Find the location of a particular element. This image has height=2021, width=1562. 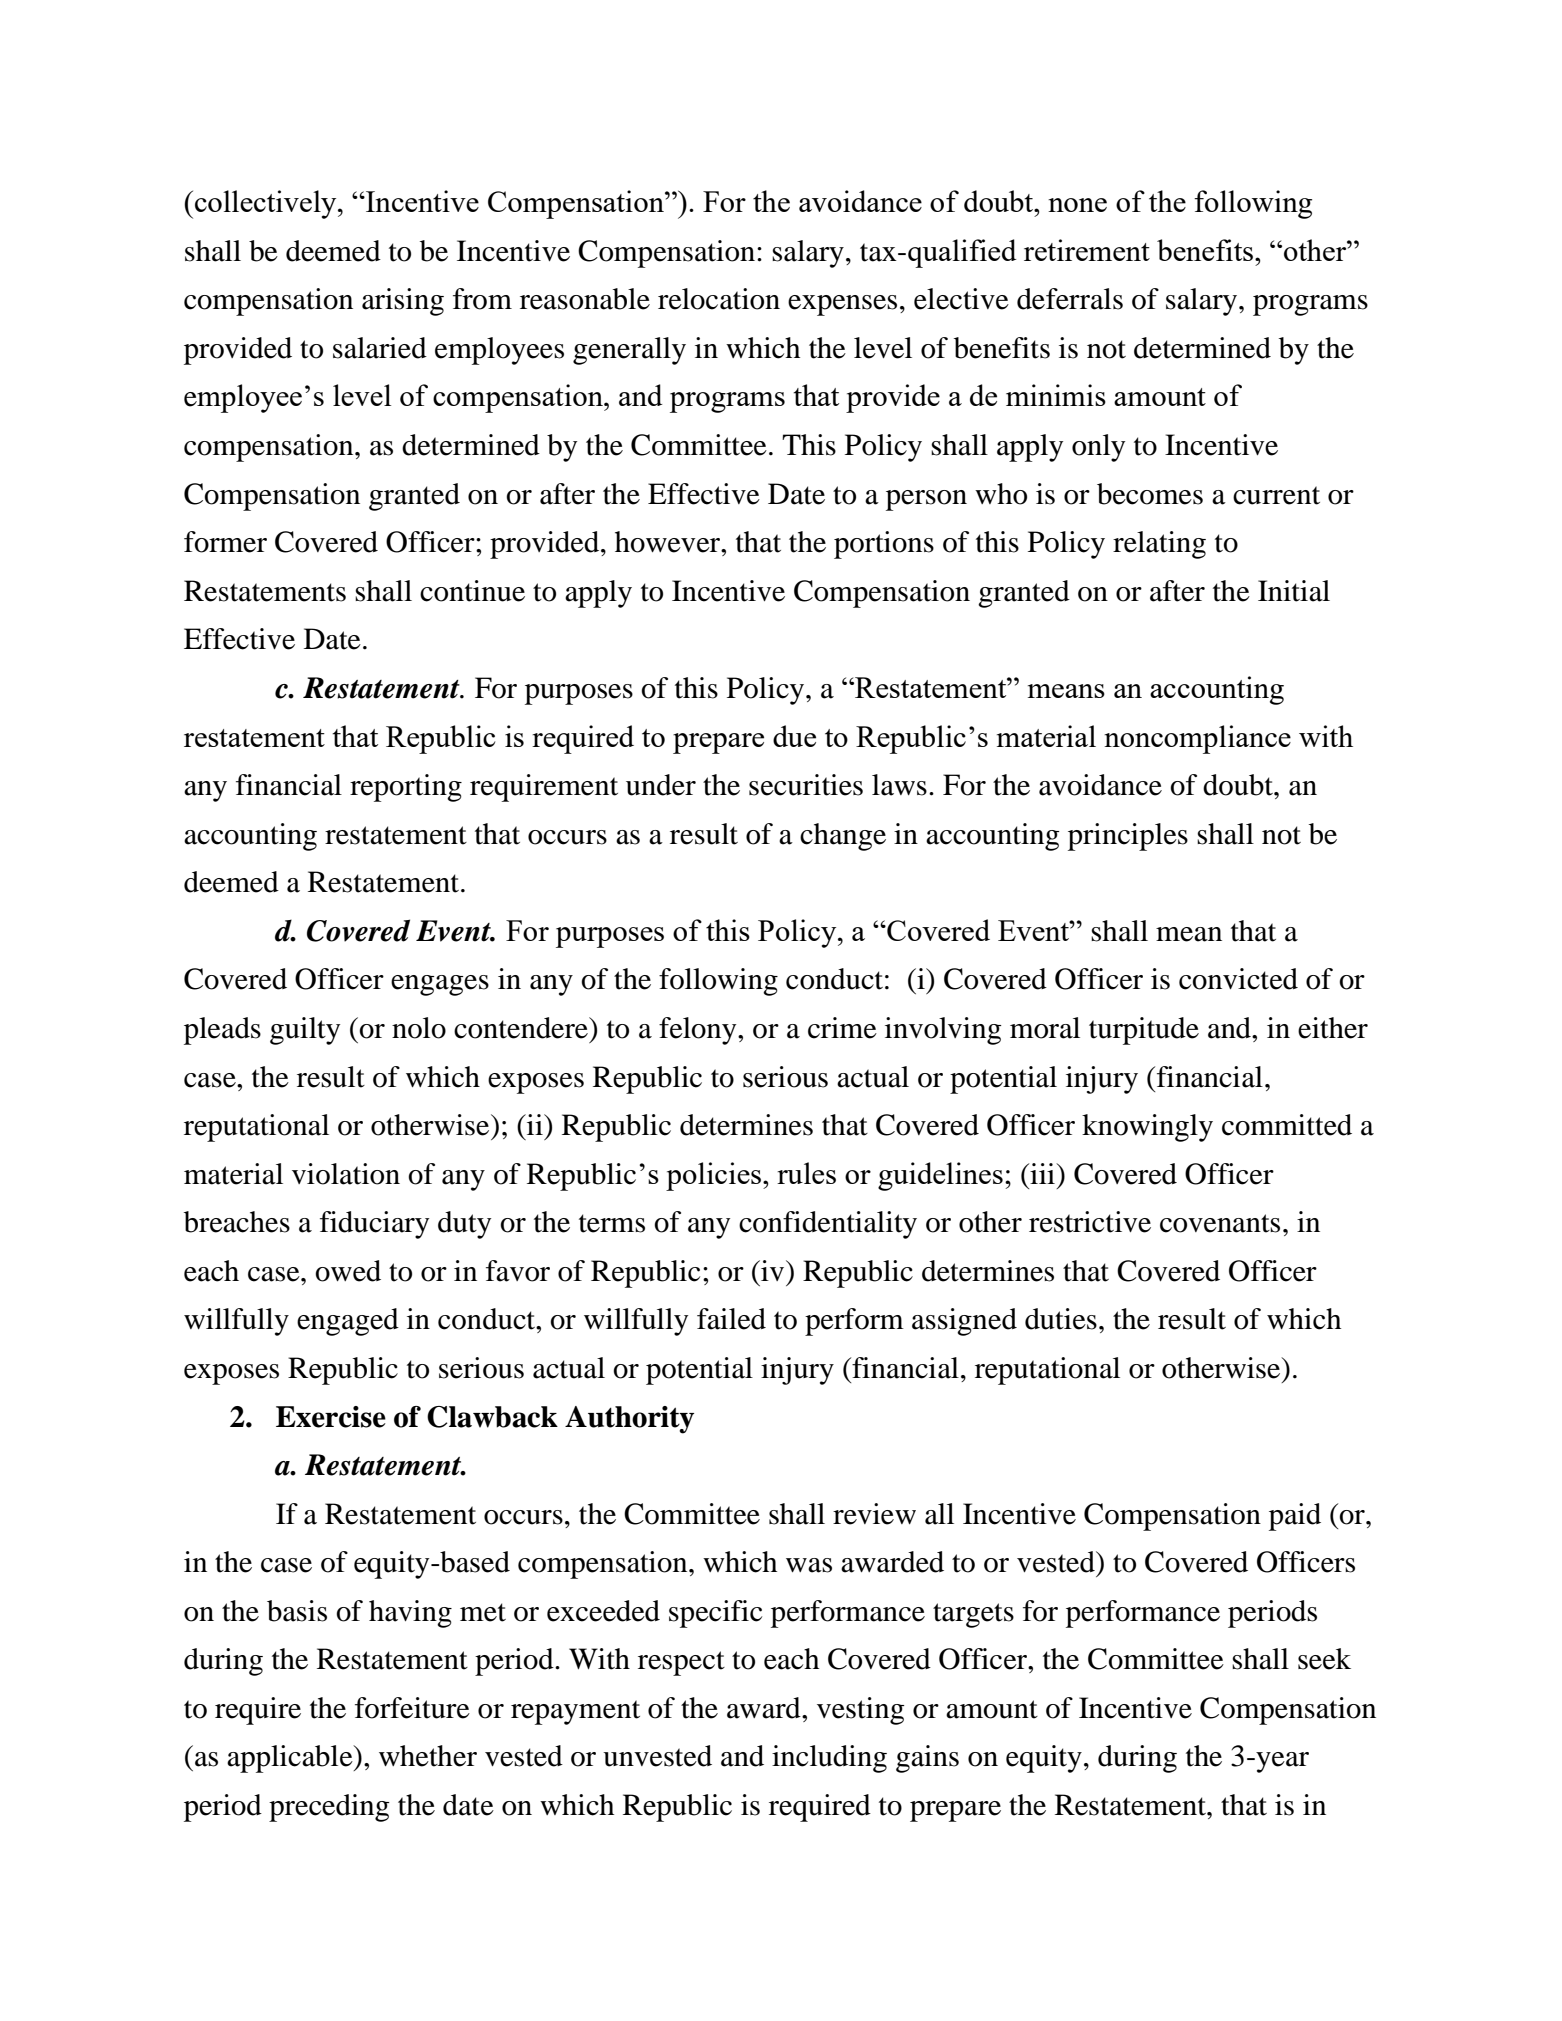

duties is located at coordinates (1061, 1319).
